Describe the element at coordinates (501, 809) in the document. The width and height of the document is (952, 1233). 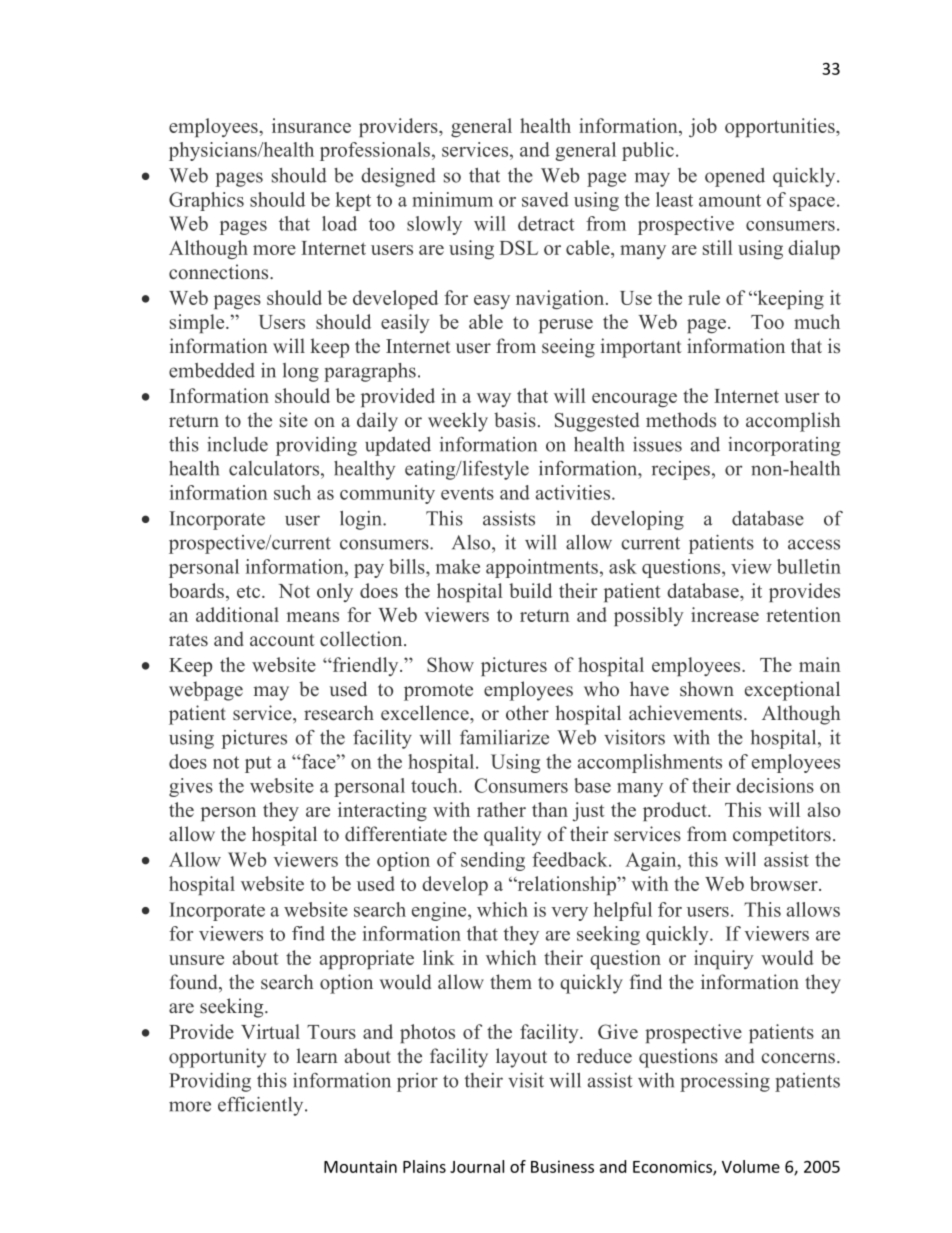
I see `rather` at that location.
